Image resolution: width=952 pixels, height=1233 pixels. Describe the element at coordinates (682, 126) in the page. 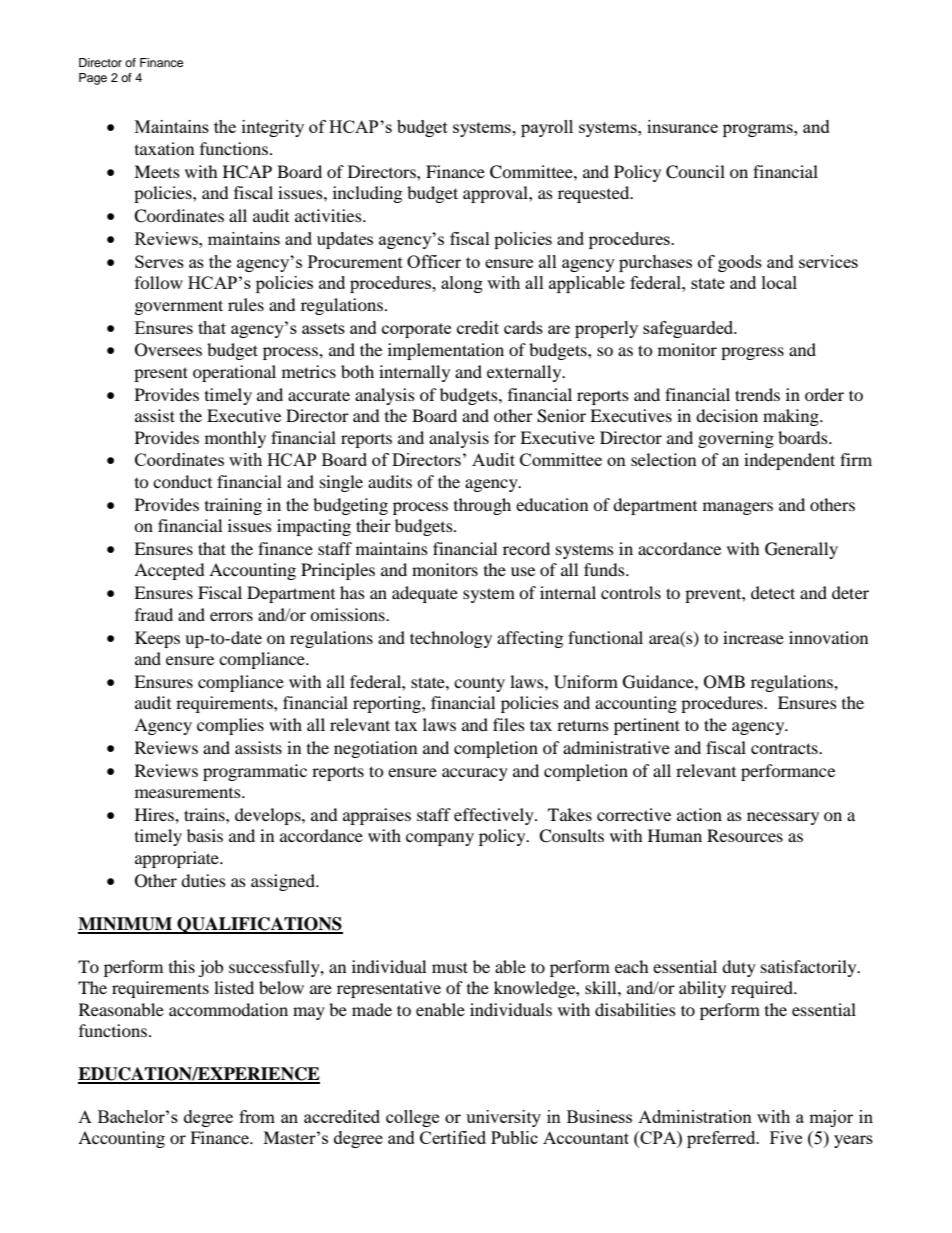

I see `insurance` at that location.
